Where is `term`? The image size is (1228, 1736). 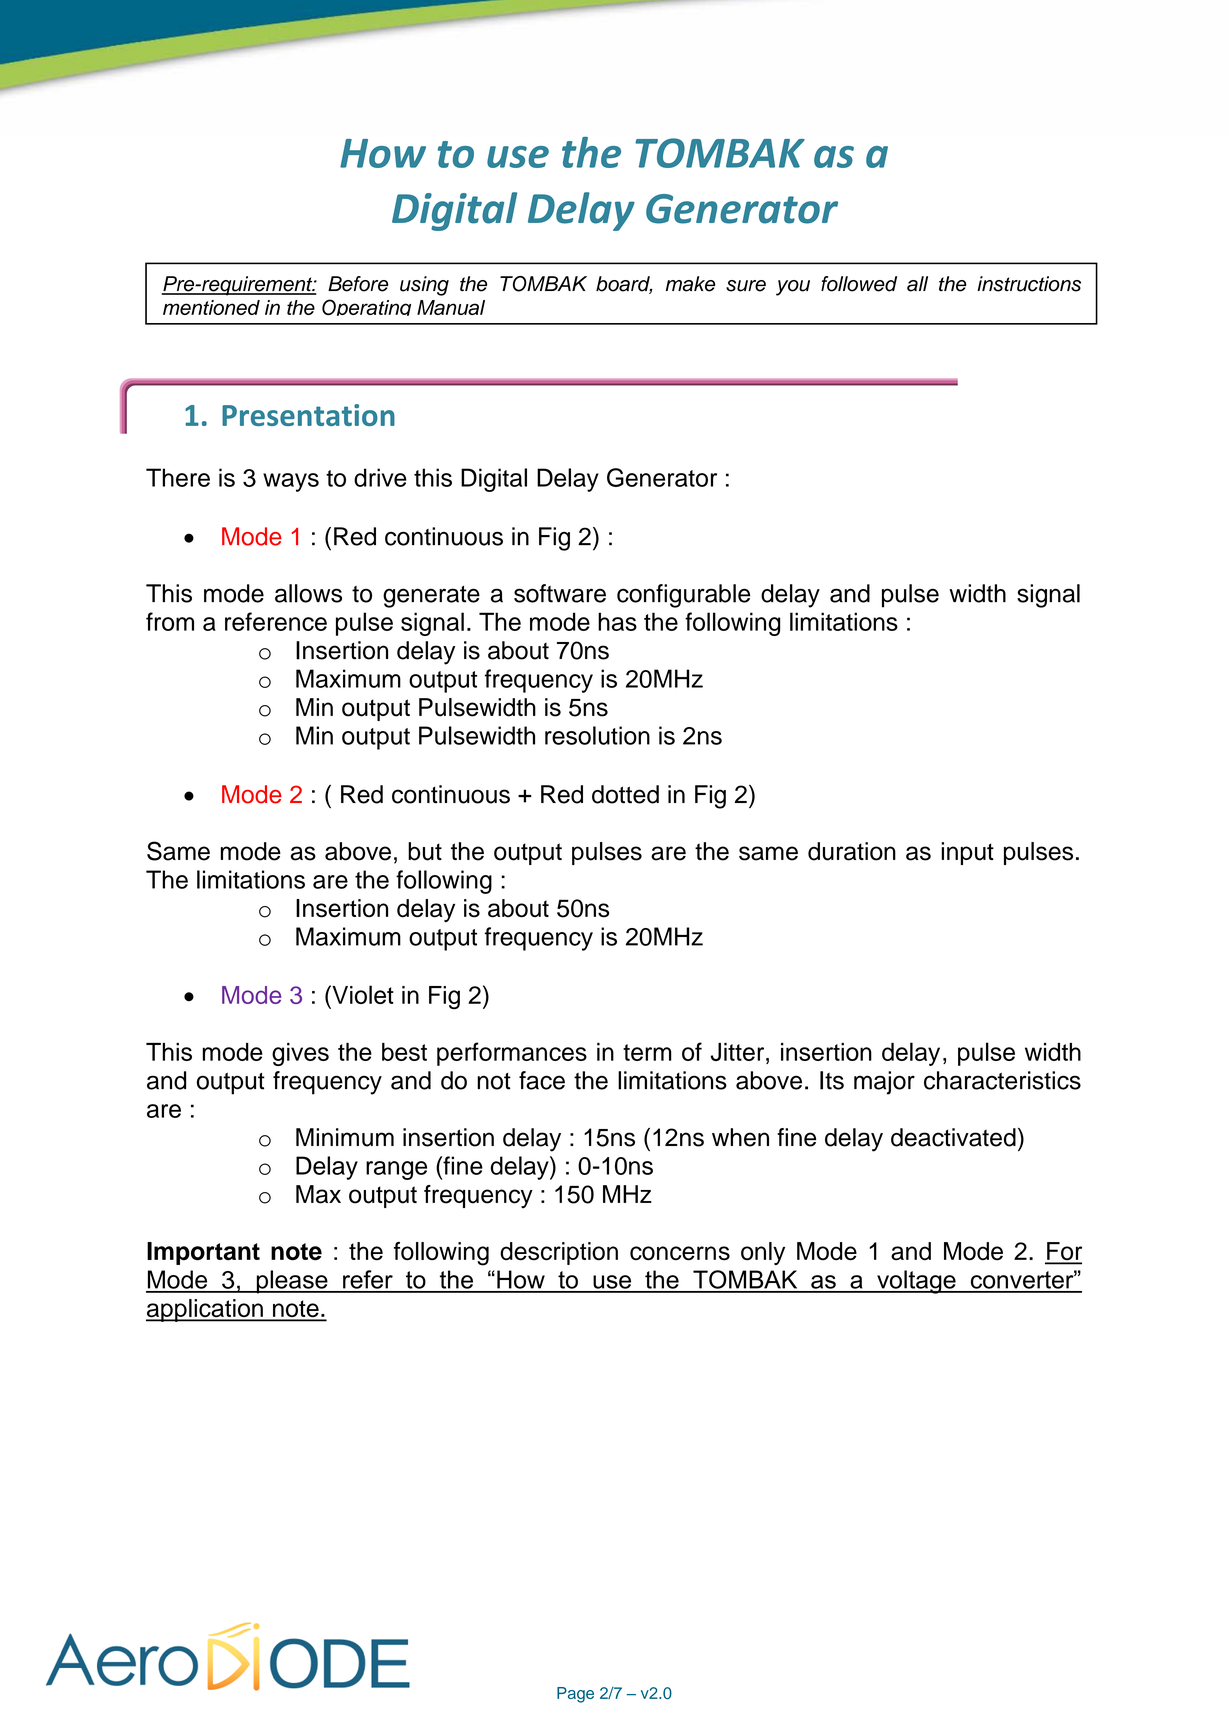
term is located at coordinates (647, 1052).
